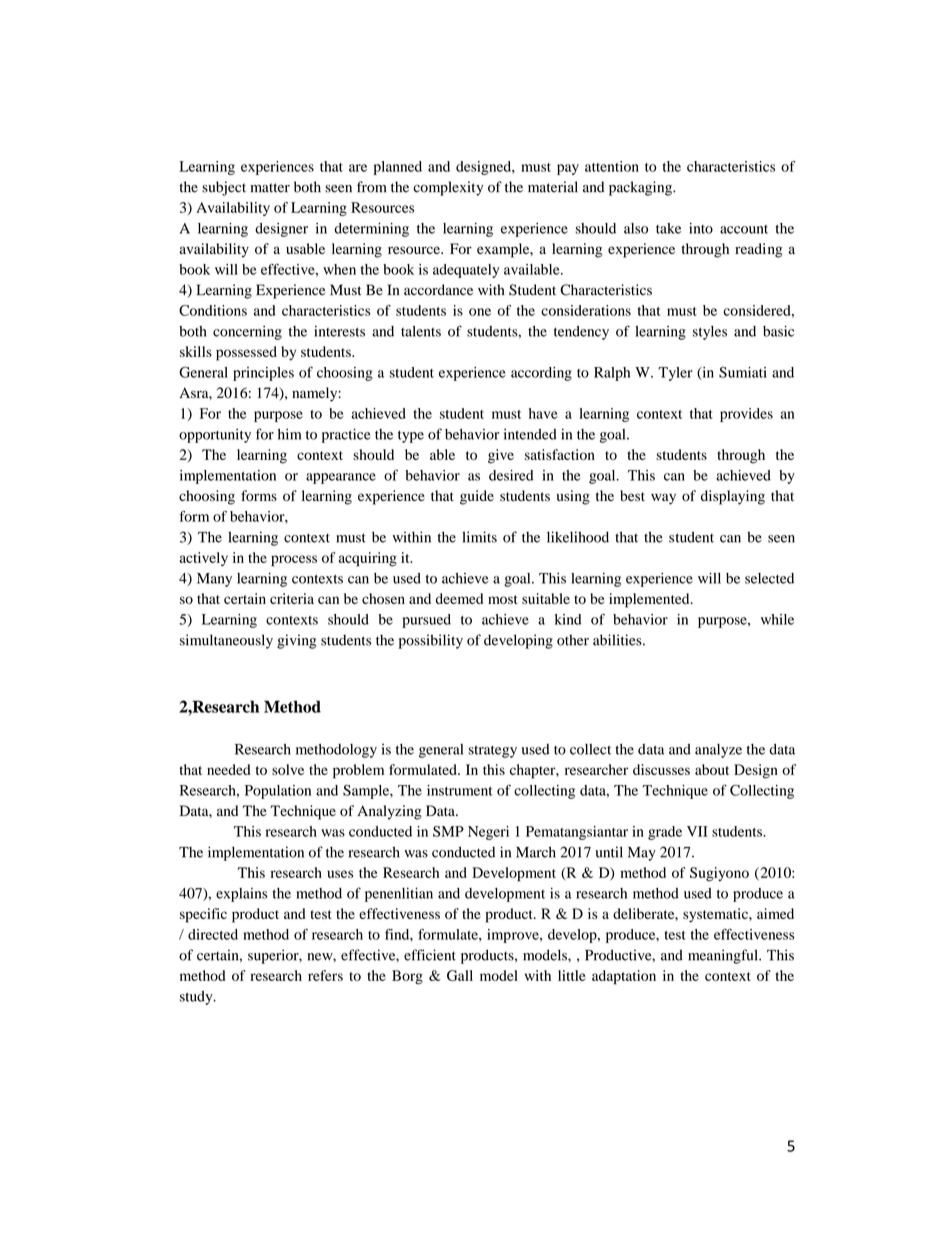  Describe the element at coordinates (270, 188) in the document. I see `matter` at that location.
